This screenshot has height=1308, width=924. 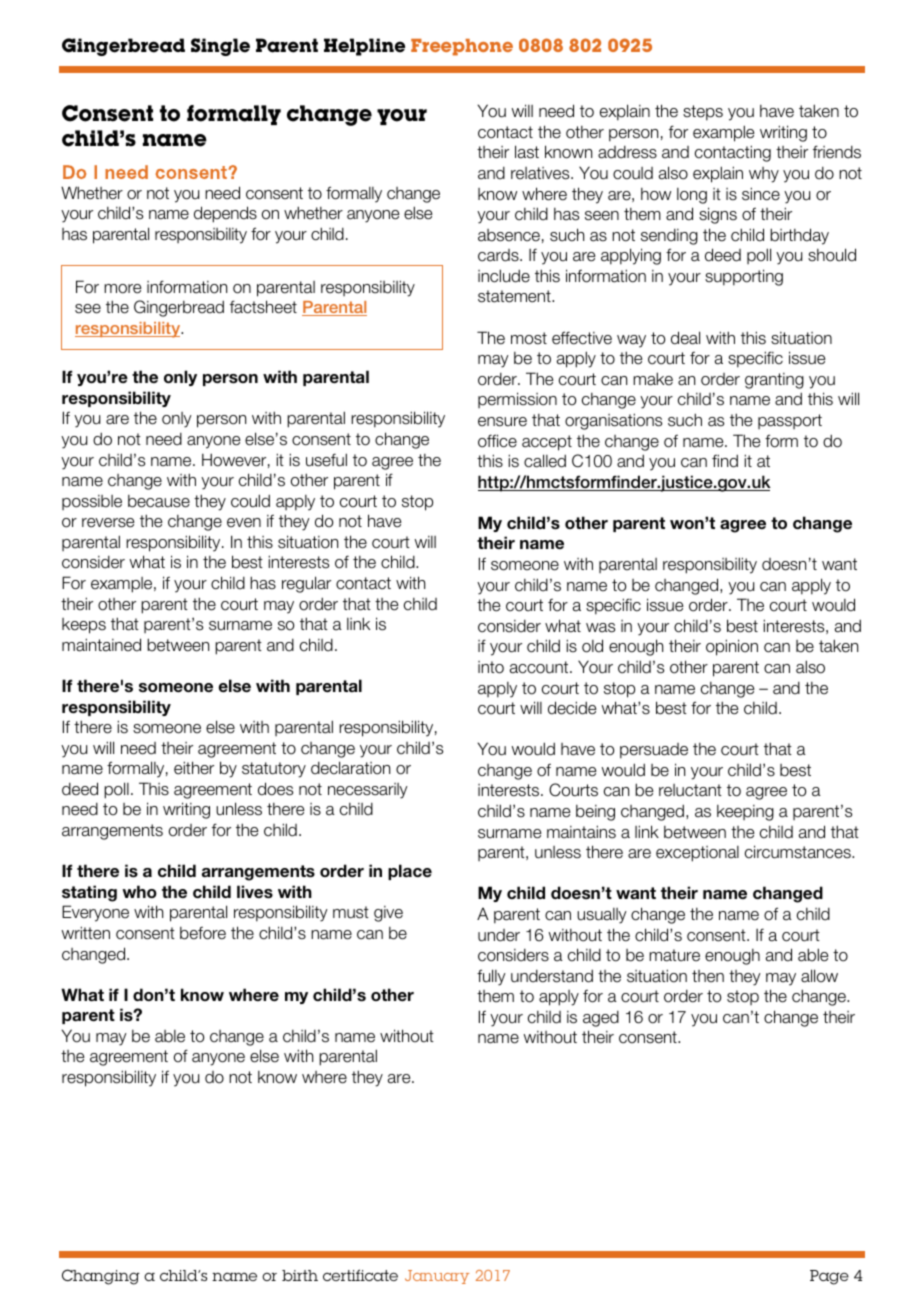 I want to click on Changing, so click(x=101, y=1277).
